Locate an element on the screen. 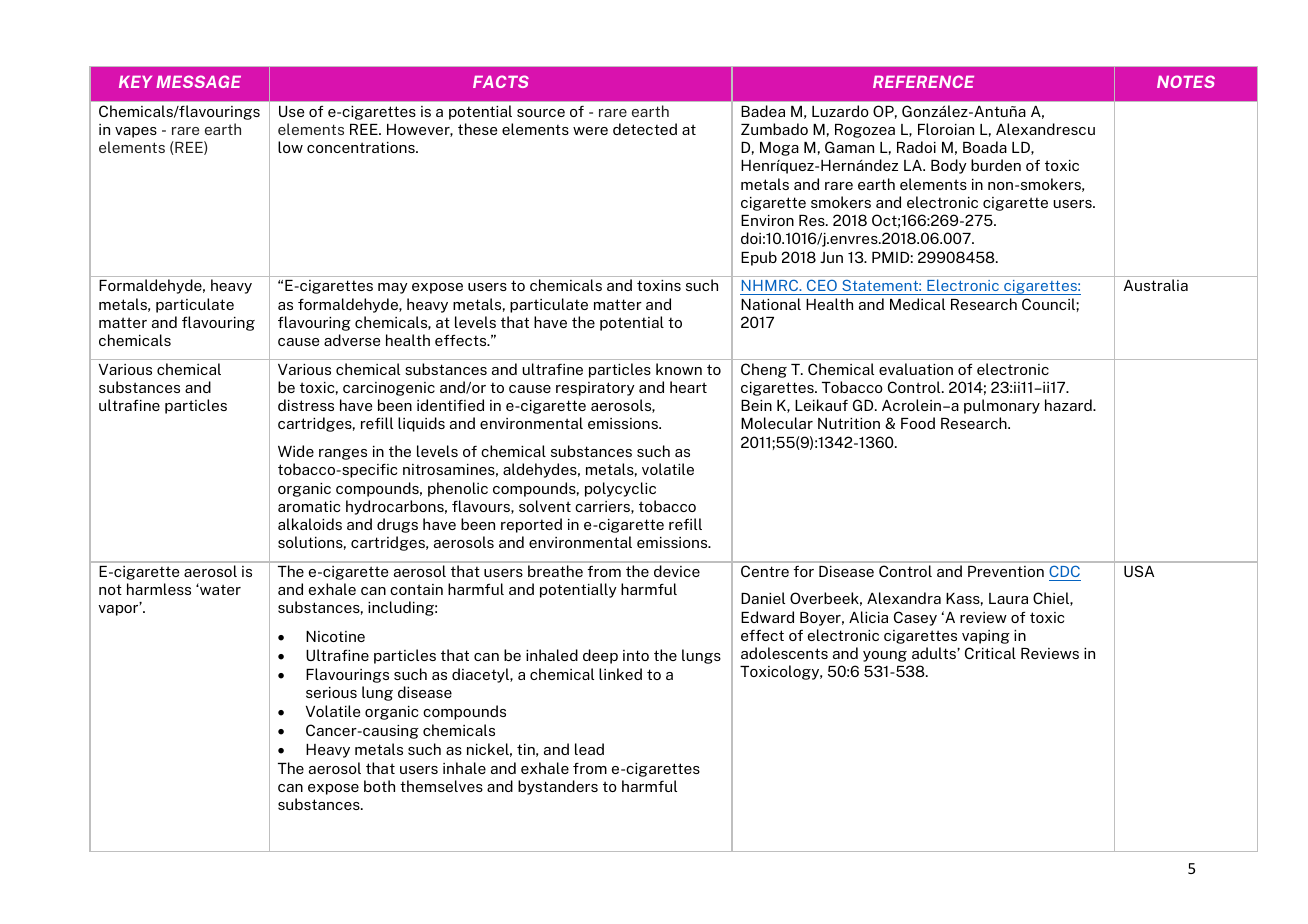  detected is located at coordinates (645, 129).
